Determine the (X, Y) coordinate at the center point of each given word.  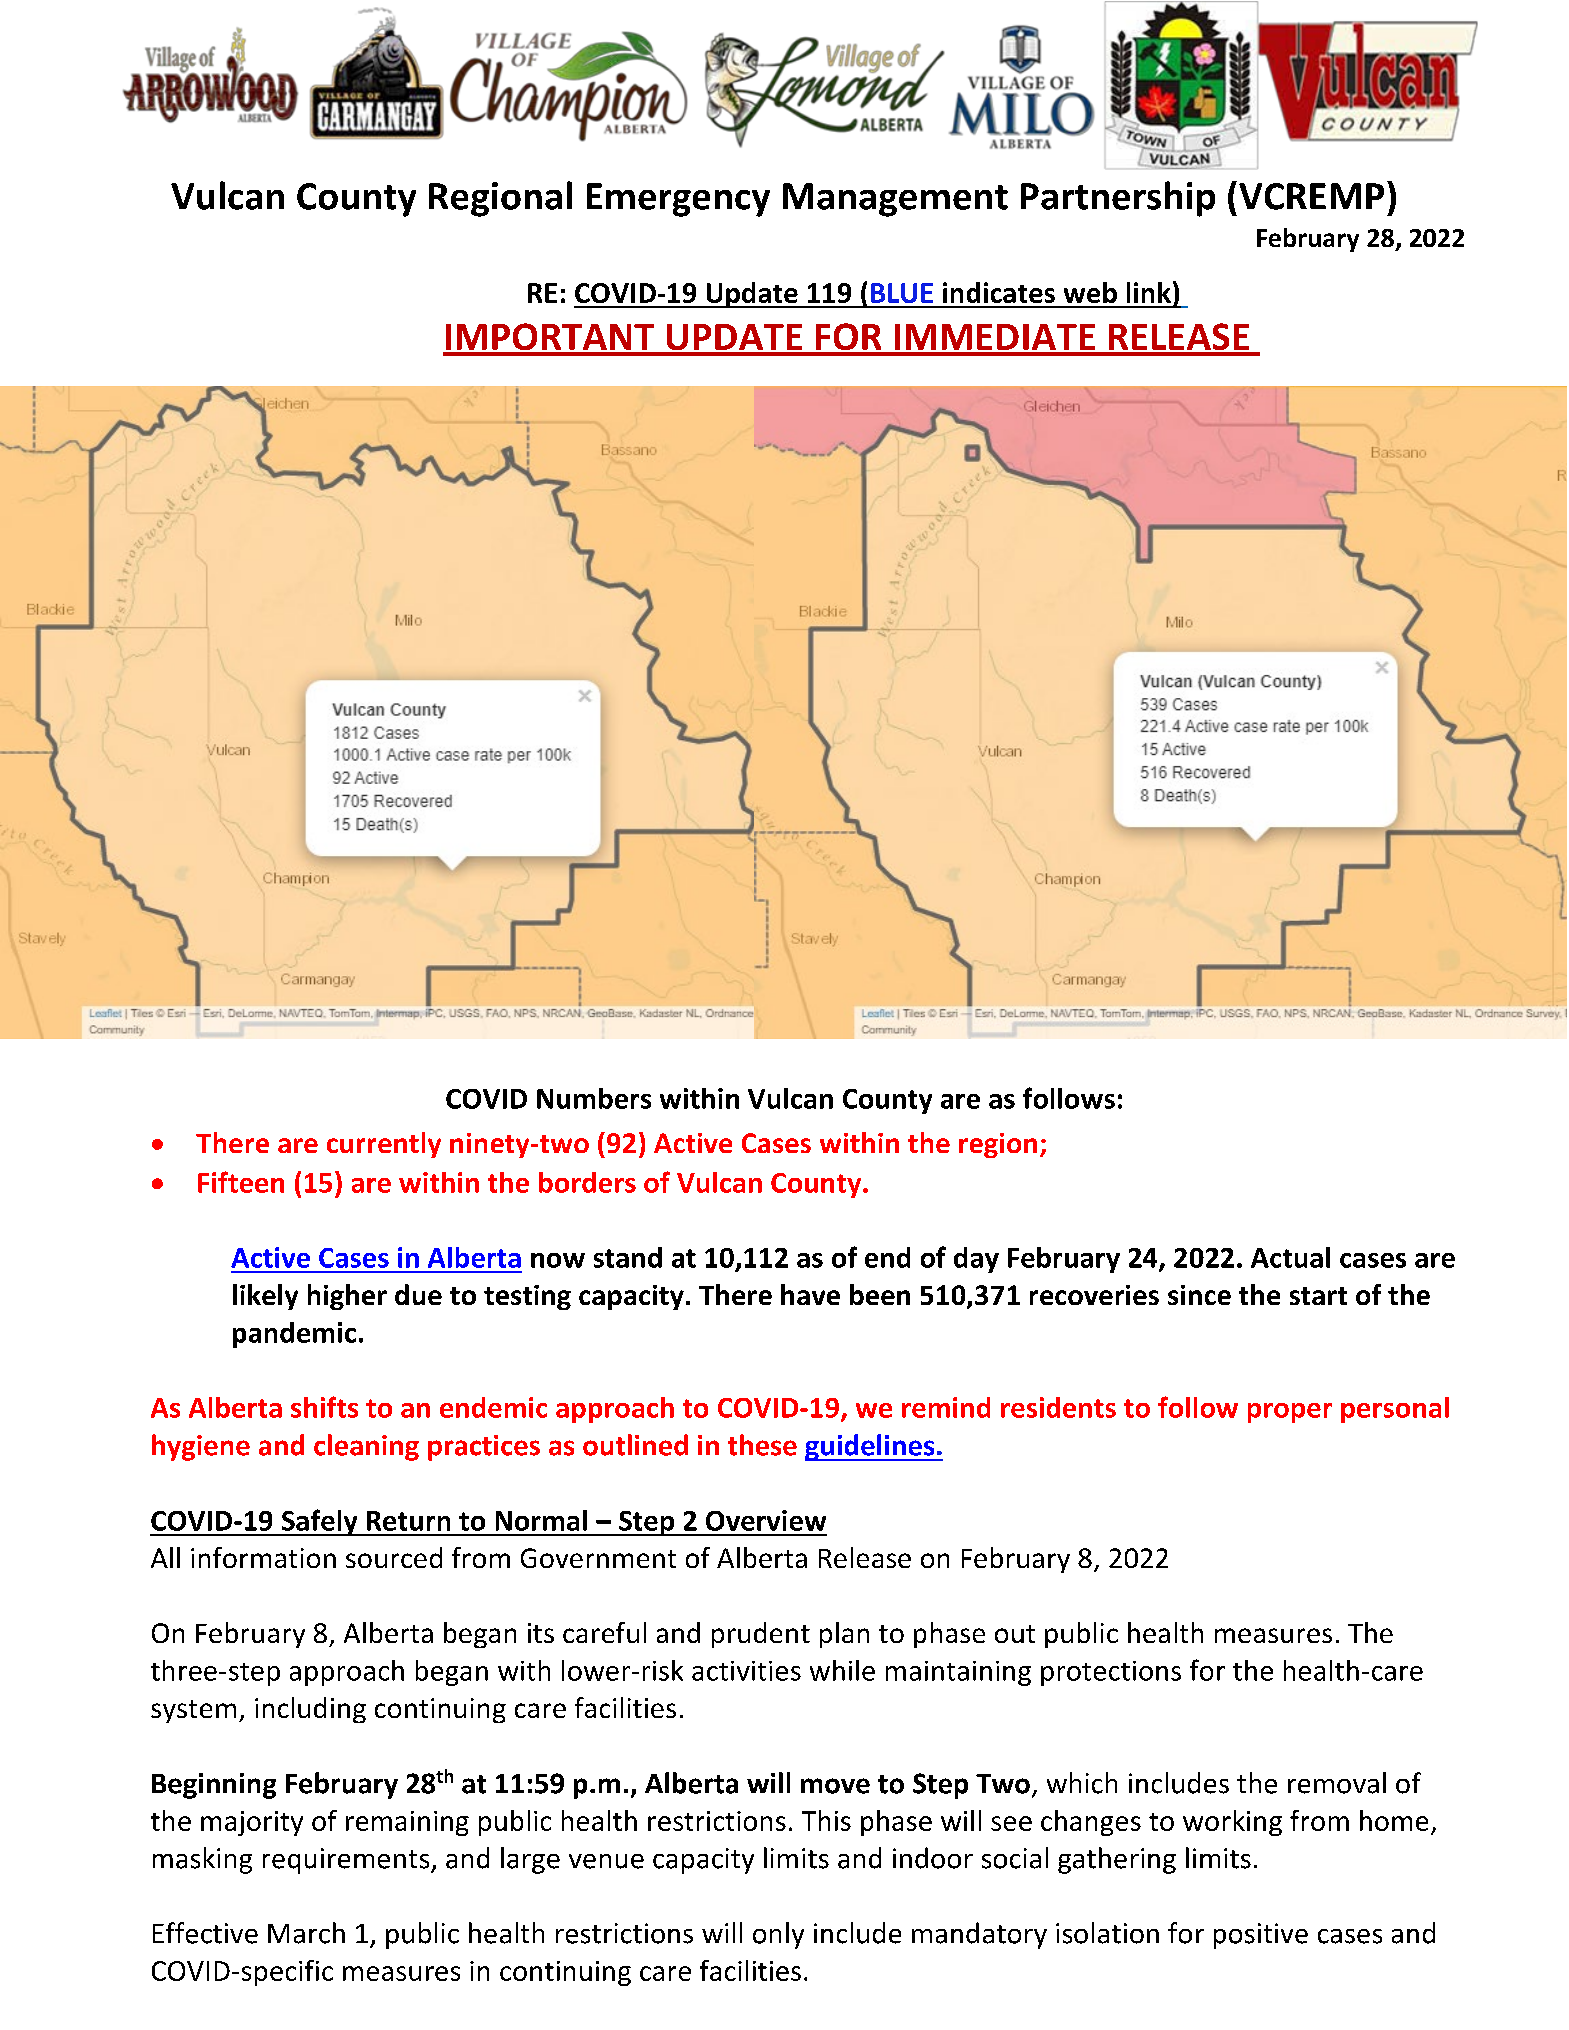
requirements (347, 1861)
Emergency (678, 200)
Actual (1290, 1257)
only (778, 1935)
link (1149, 292)
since (1199, 1295)
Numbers (594, 1098)
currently (384, 1145)
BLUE (902, 293)
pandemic (294, 1335)
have (810, 1294)
